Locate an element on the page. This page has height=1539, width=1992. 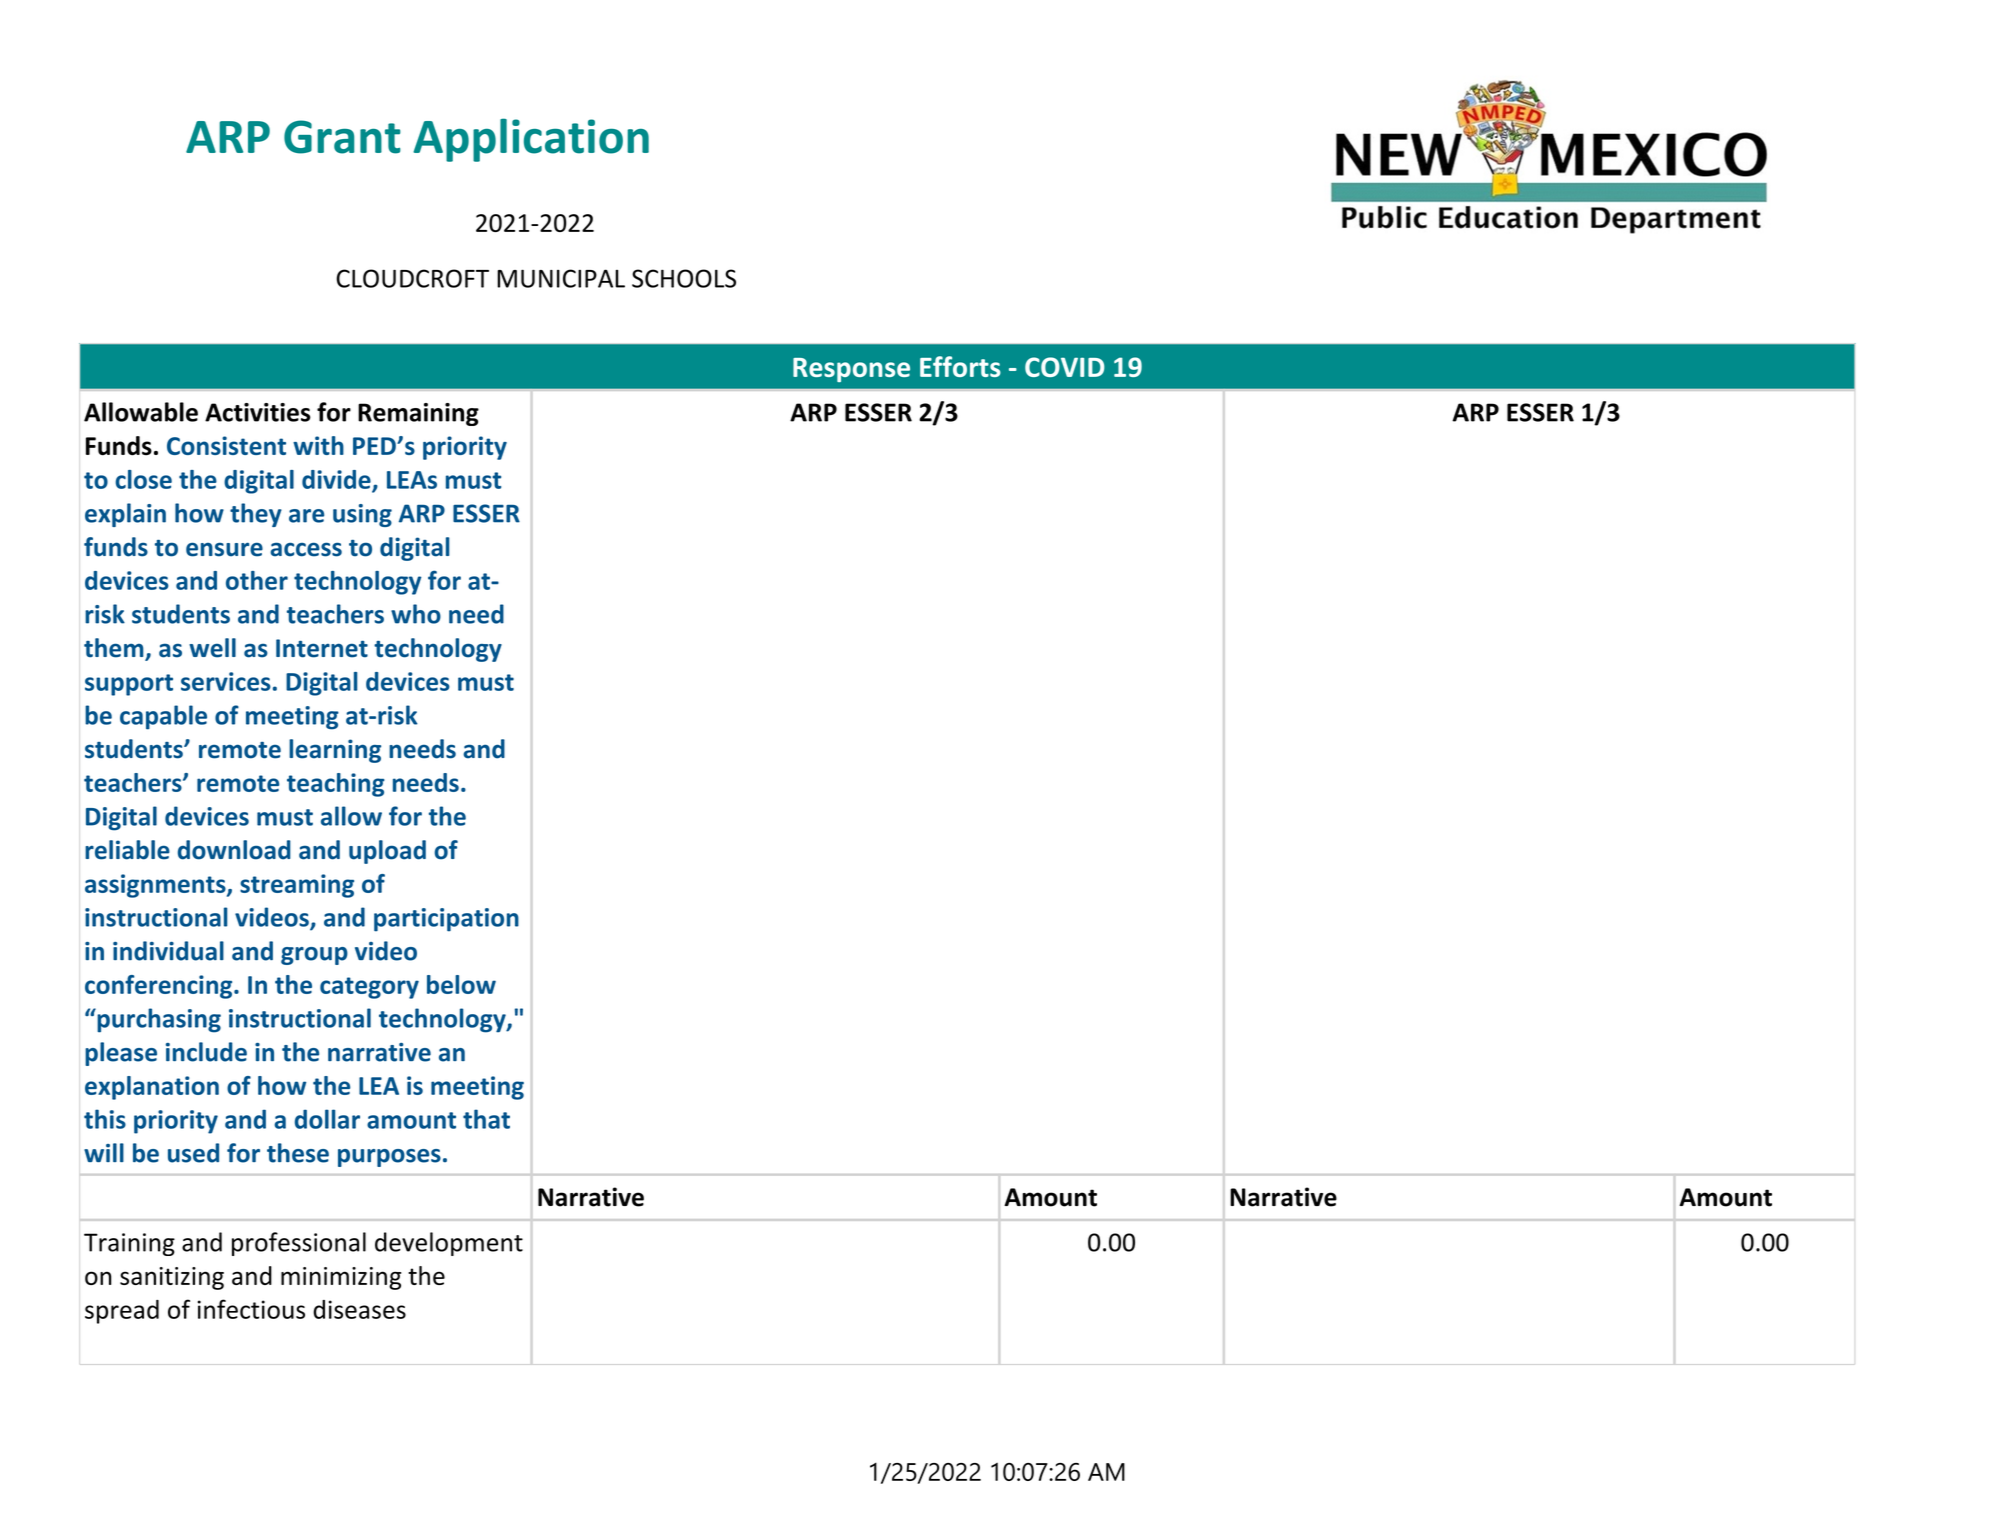
who is located at coordinates (416, 614).
